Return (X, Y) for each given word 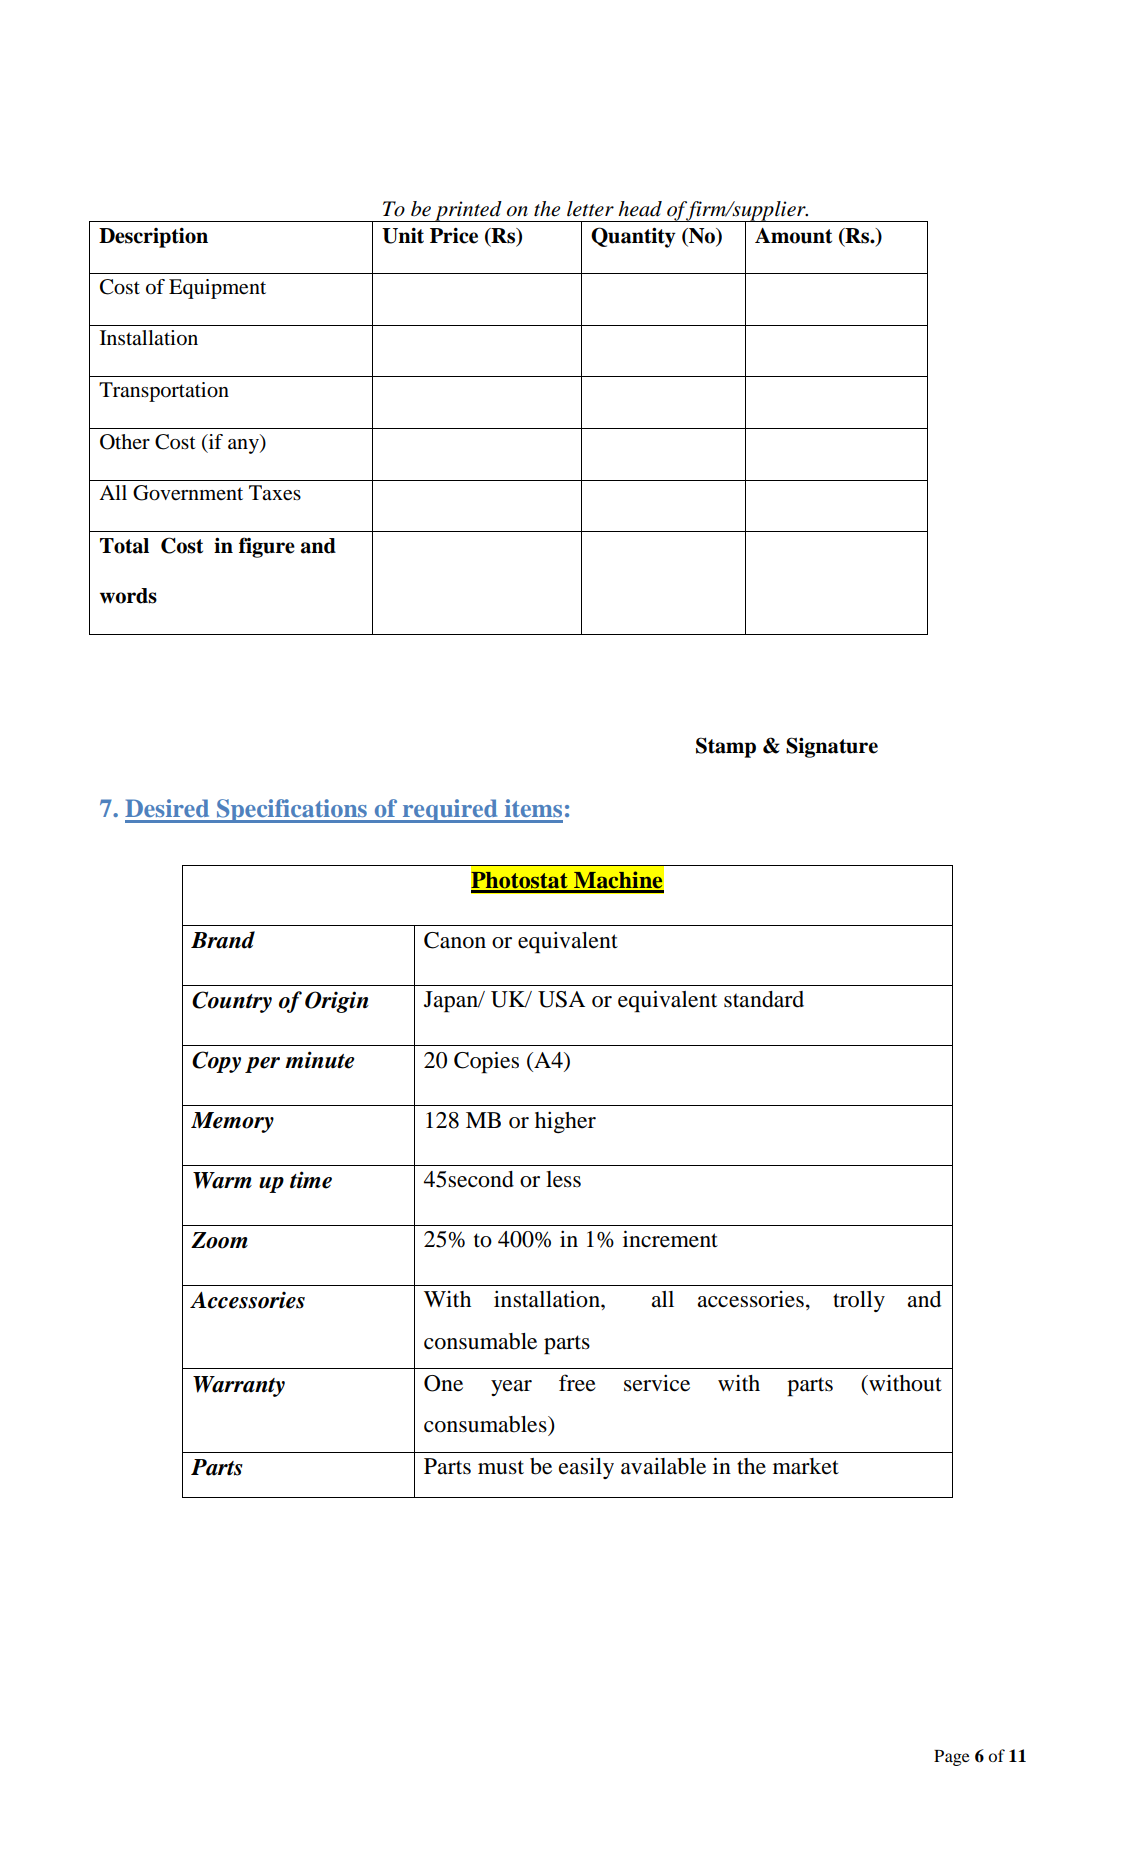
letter (590, 209)
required (450, 811)
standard (764, 999)
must (501, 1467)
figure (267, 547)
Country (232, 1002)
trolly (859, 1301)
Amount (793, 236)
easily (586, 1468)
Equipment (217, 289)
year (511, 1388)
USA (561, 999)
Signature (832, 747)
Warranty (239, 1386)
